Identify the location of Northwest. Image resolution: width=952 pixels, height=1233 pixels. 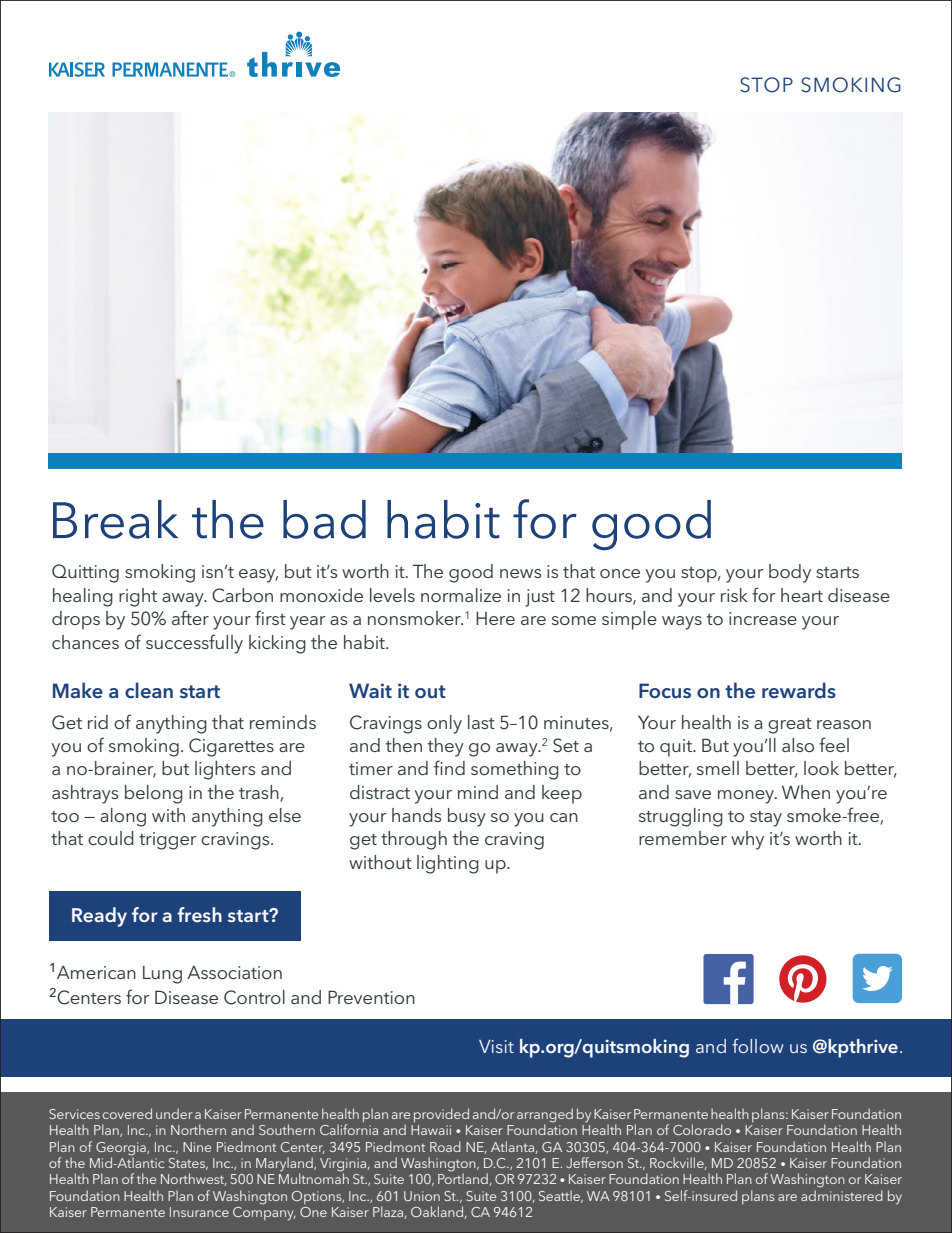
(194, 1179).
